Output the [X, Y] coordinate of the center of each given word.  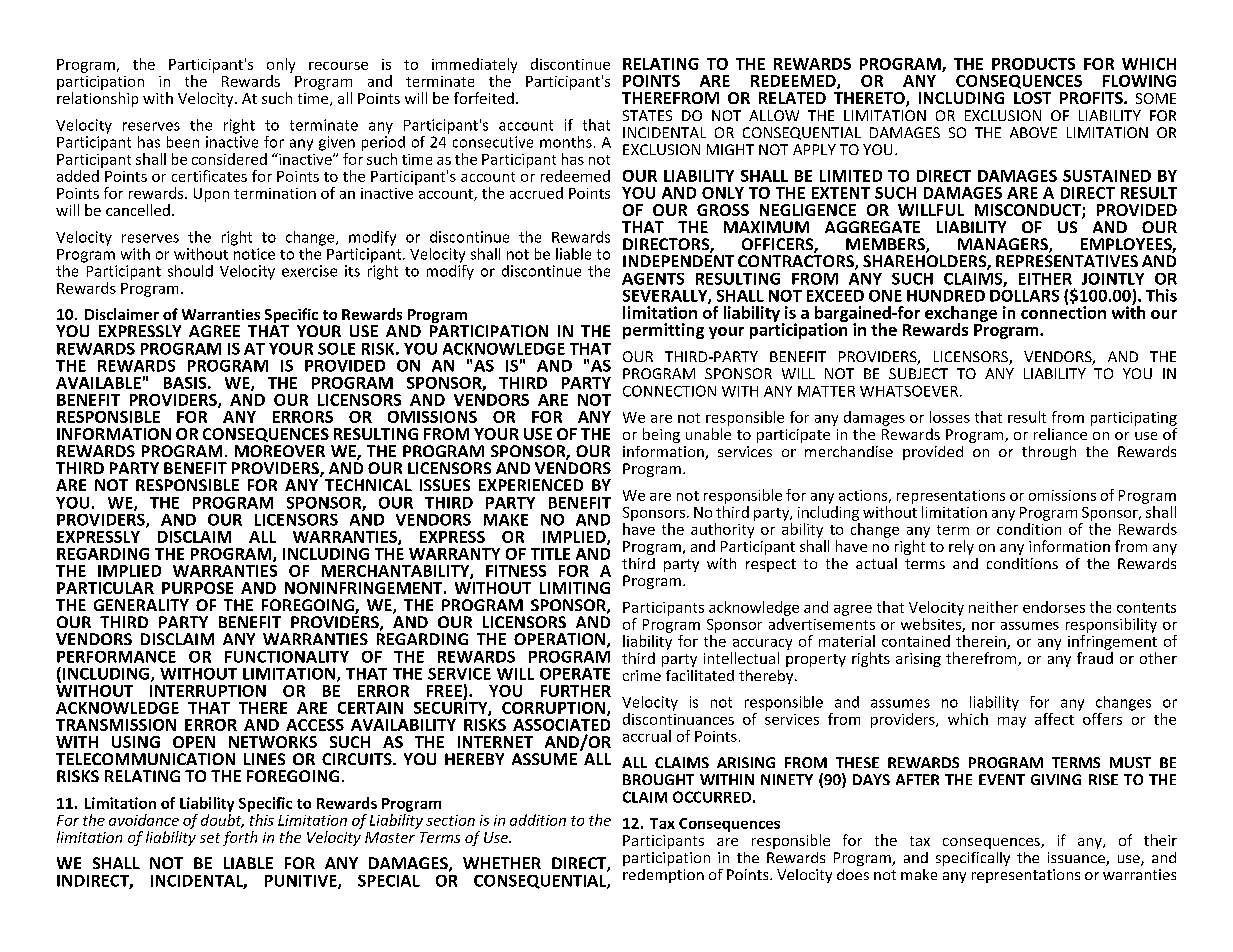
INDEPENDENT [678, 261]
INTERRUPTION [208, 691]
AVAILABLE [98, 383]
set [210, 838]
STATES [647, 115]
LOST [1032, 98]
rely [961, 547]
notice [254, 254]
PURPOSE [197, 588]
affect [1054, 719]
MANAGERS [1004, 245]
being [661, 435]
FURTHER [576, 691]
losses [950, 417]
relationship [97, 99]
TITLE [550, 554]
